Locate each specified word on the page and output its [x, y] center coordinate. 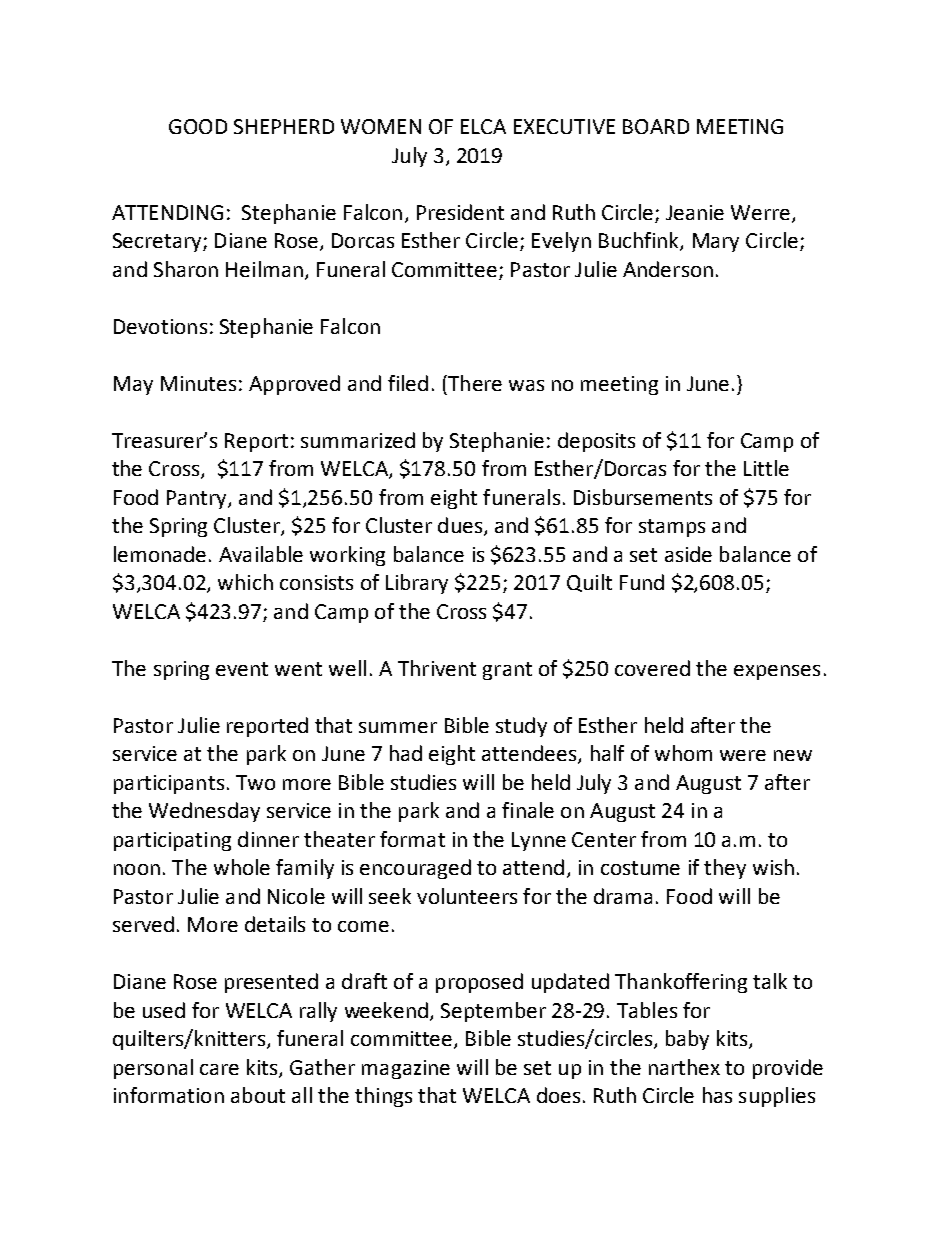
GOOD [198, 126]
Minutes [198, 383]
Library [417, 584]
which [245, 582]
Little [766, 468]
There [474, 383]
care [219, 1069]
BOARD [656, 126]
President [460, 212]
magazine [406, 1069]
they [725, 869]
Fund [642, 582]
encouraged [415, 869]
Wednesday [204, 812]
